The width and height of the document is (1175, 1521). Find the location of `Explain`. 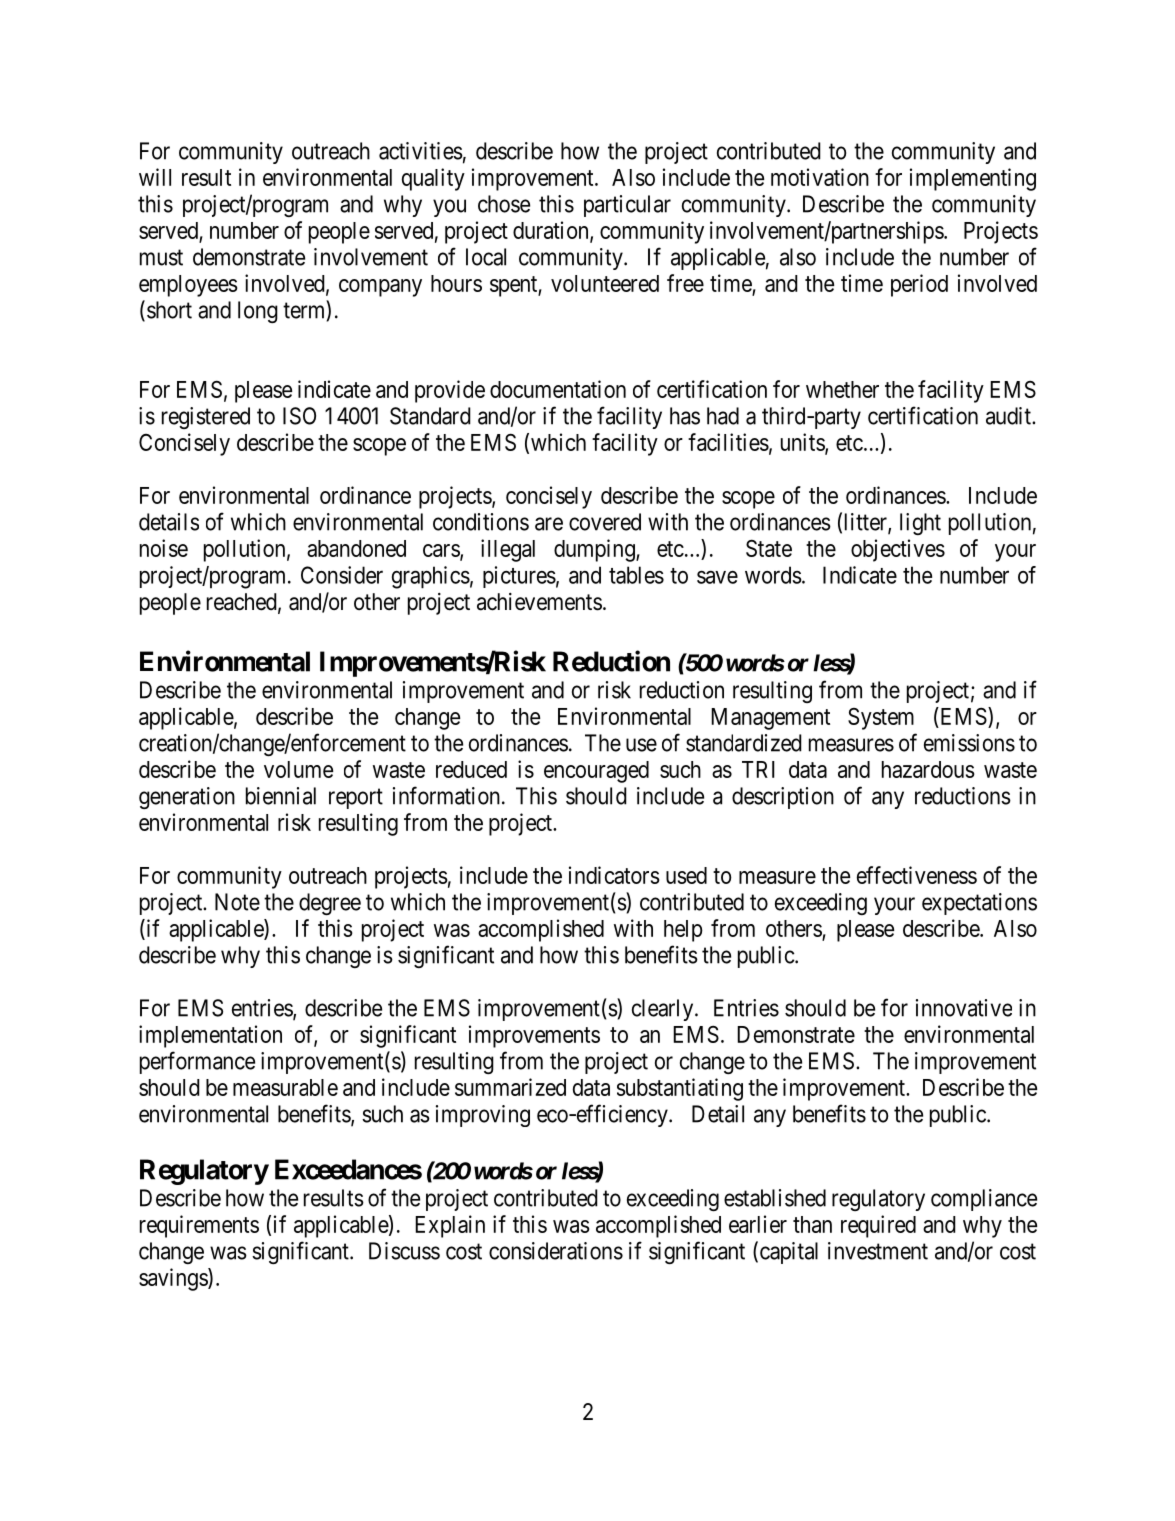

Explain is located at coordinates (450, 1226).
